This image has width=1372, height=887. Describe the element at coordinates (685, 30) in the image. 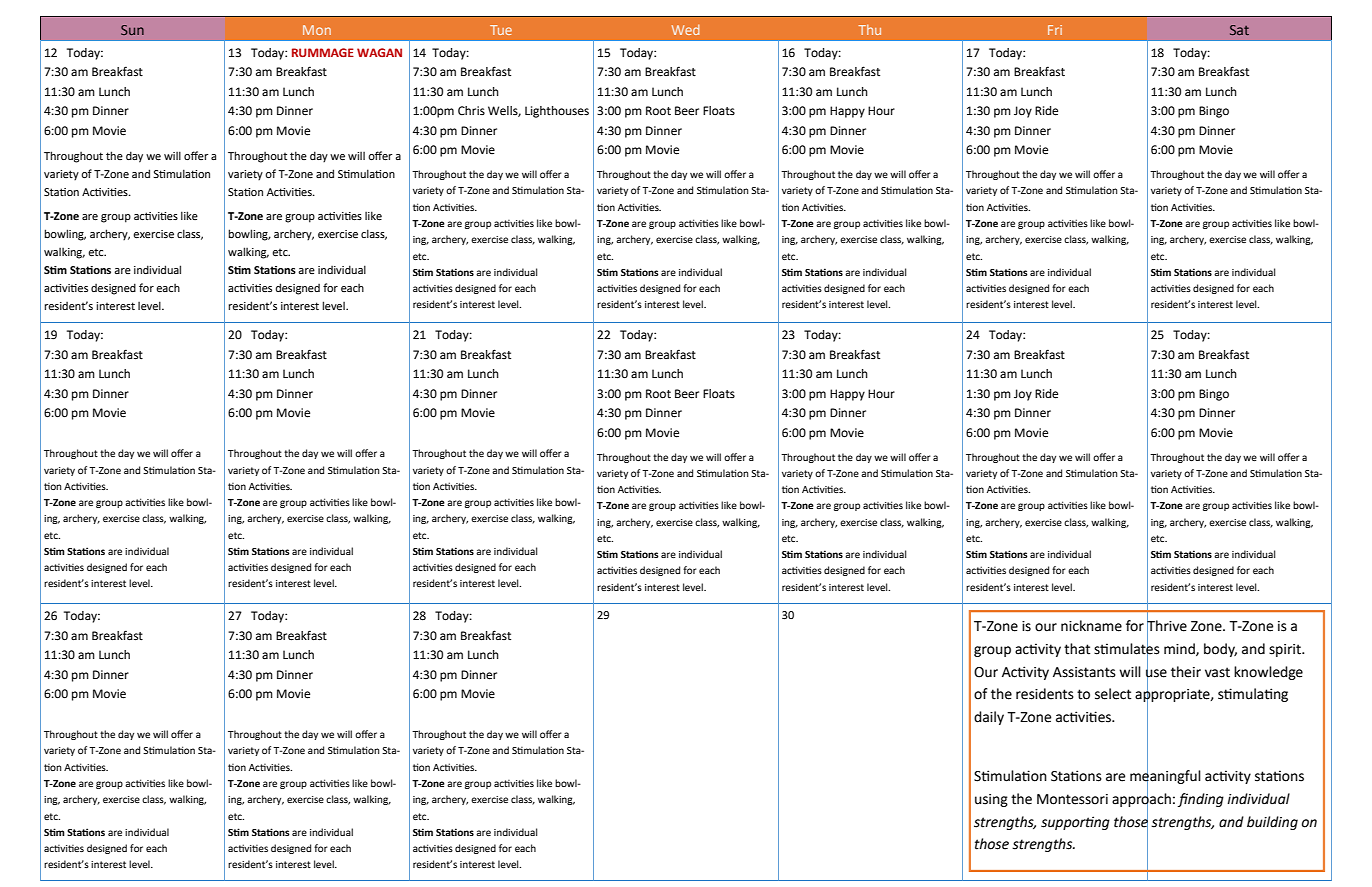

I see `Wed` at that location.
